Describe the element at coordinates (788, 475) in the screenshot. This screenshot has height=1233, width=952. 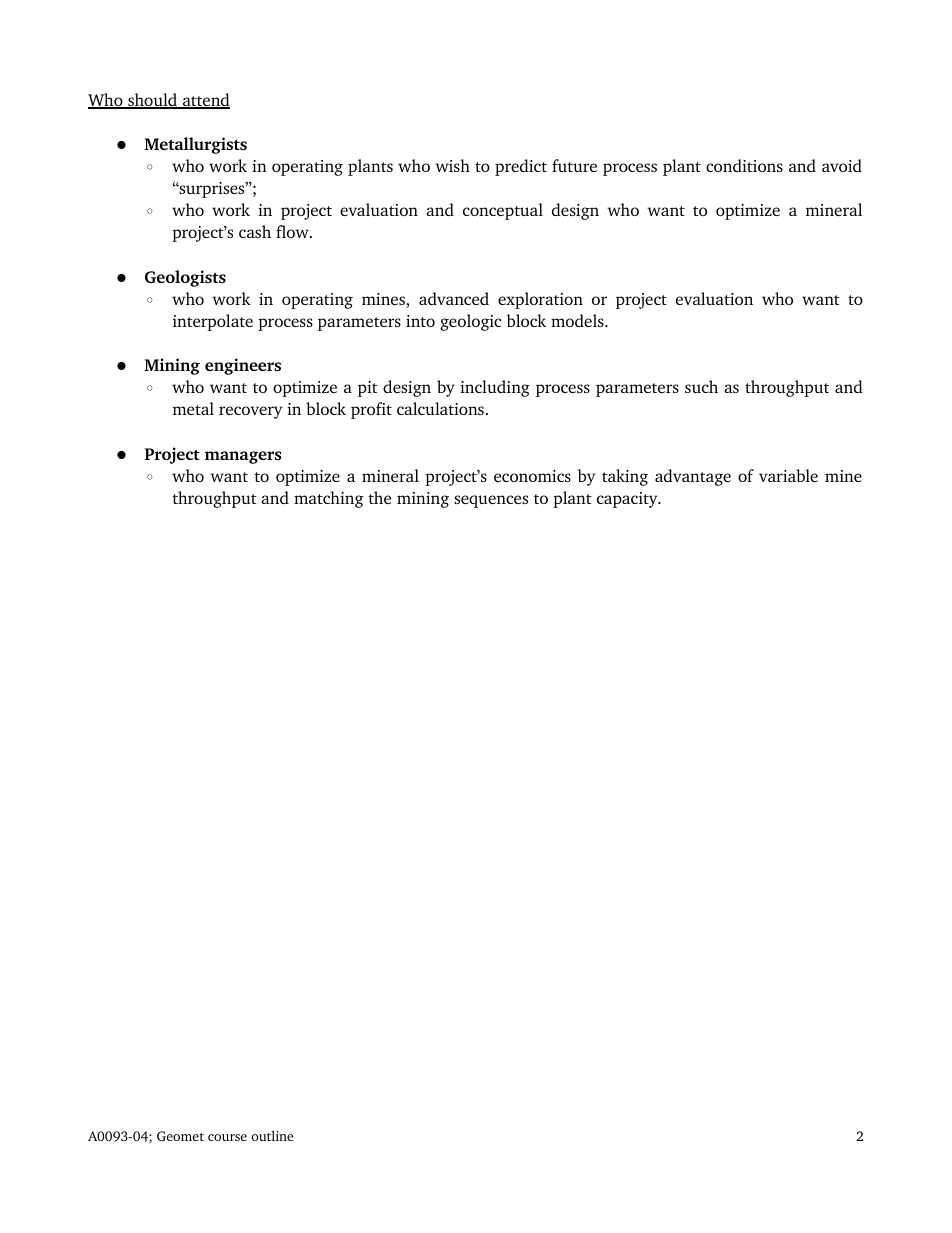
I see `variable` at that location.
